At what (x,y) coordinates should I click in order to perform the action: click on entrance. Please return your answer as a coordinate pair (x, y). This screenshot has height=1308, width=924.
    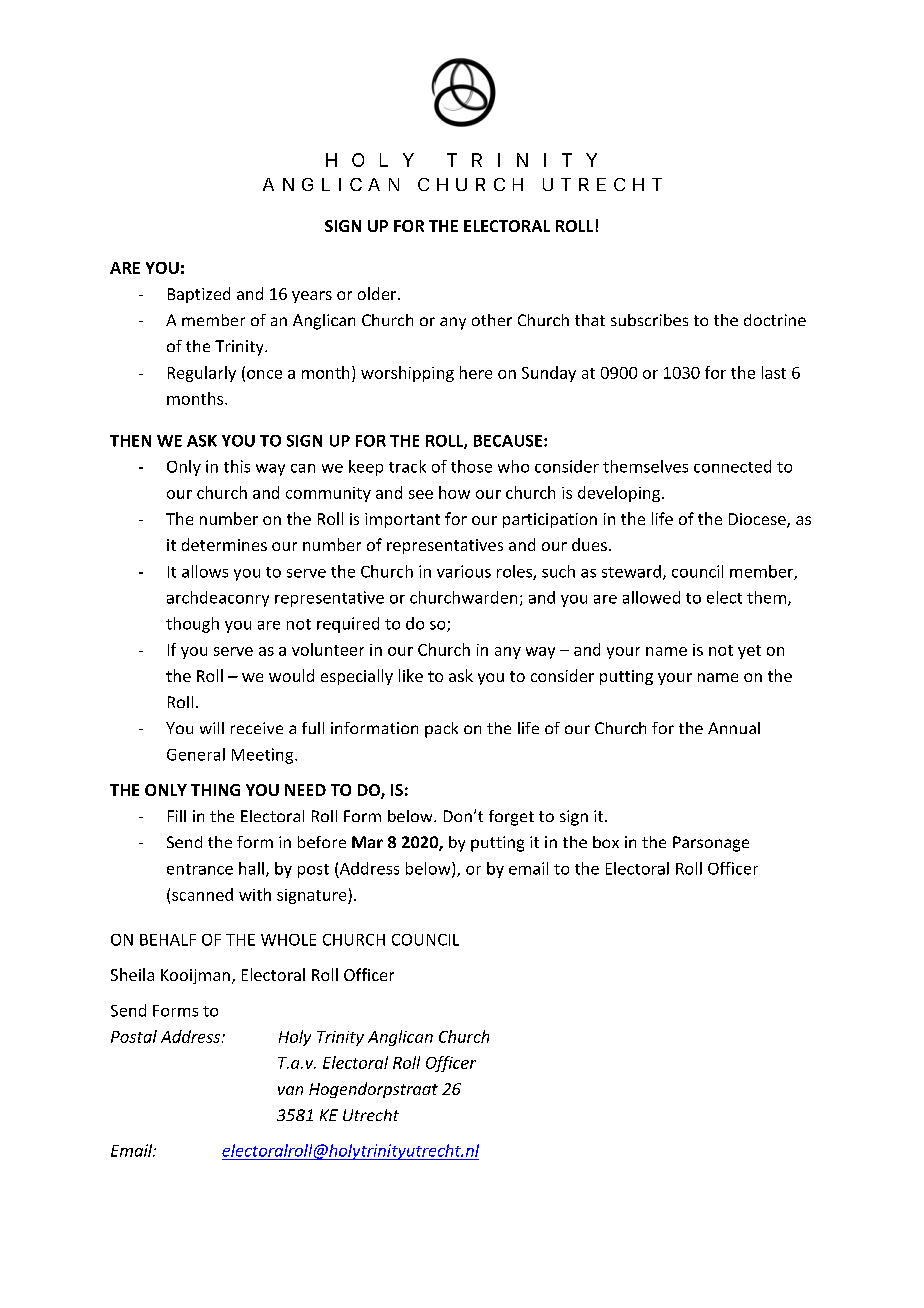
    Looking at the image, I should click on (200, 869).
